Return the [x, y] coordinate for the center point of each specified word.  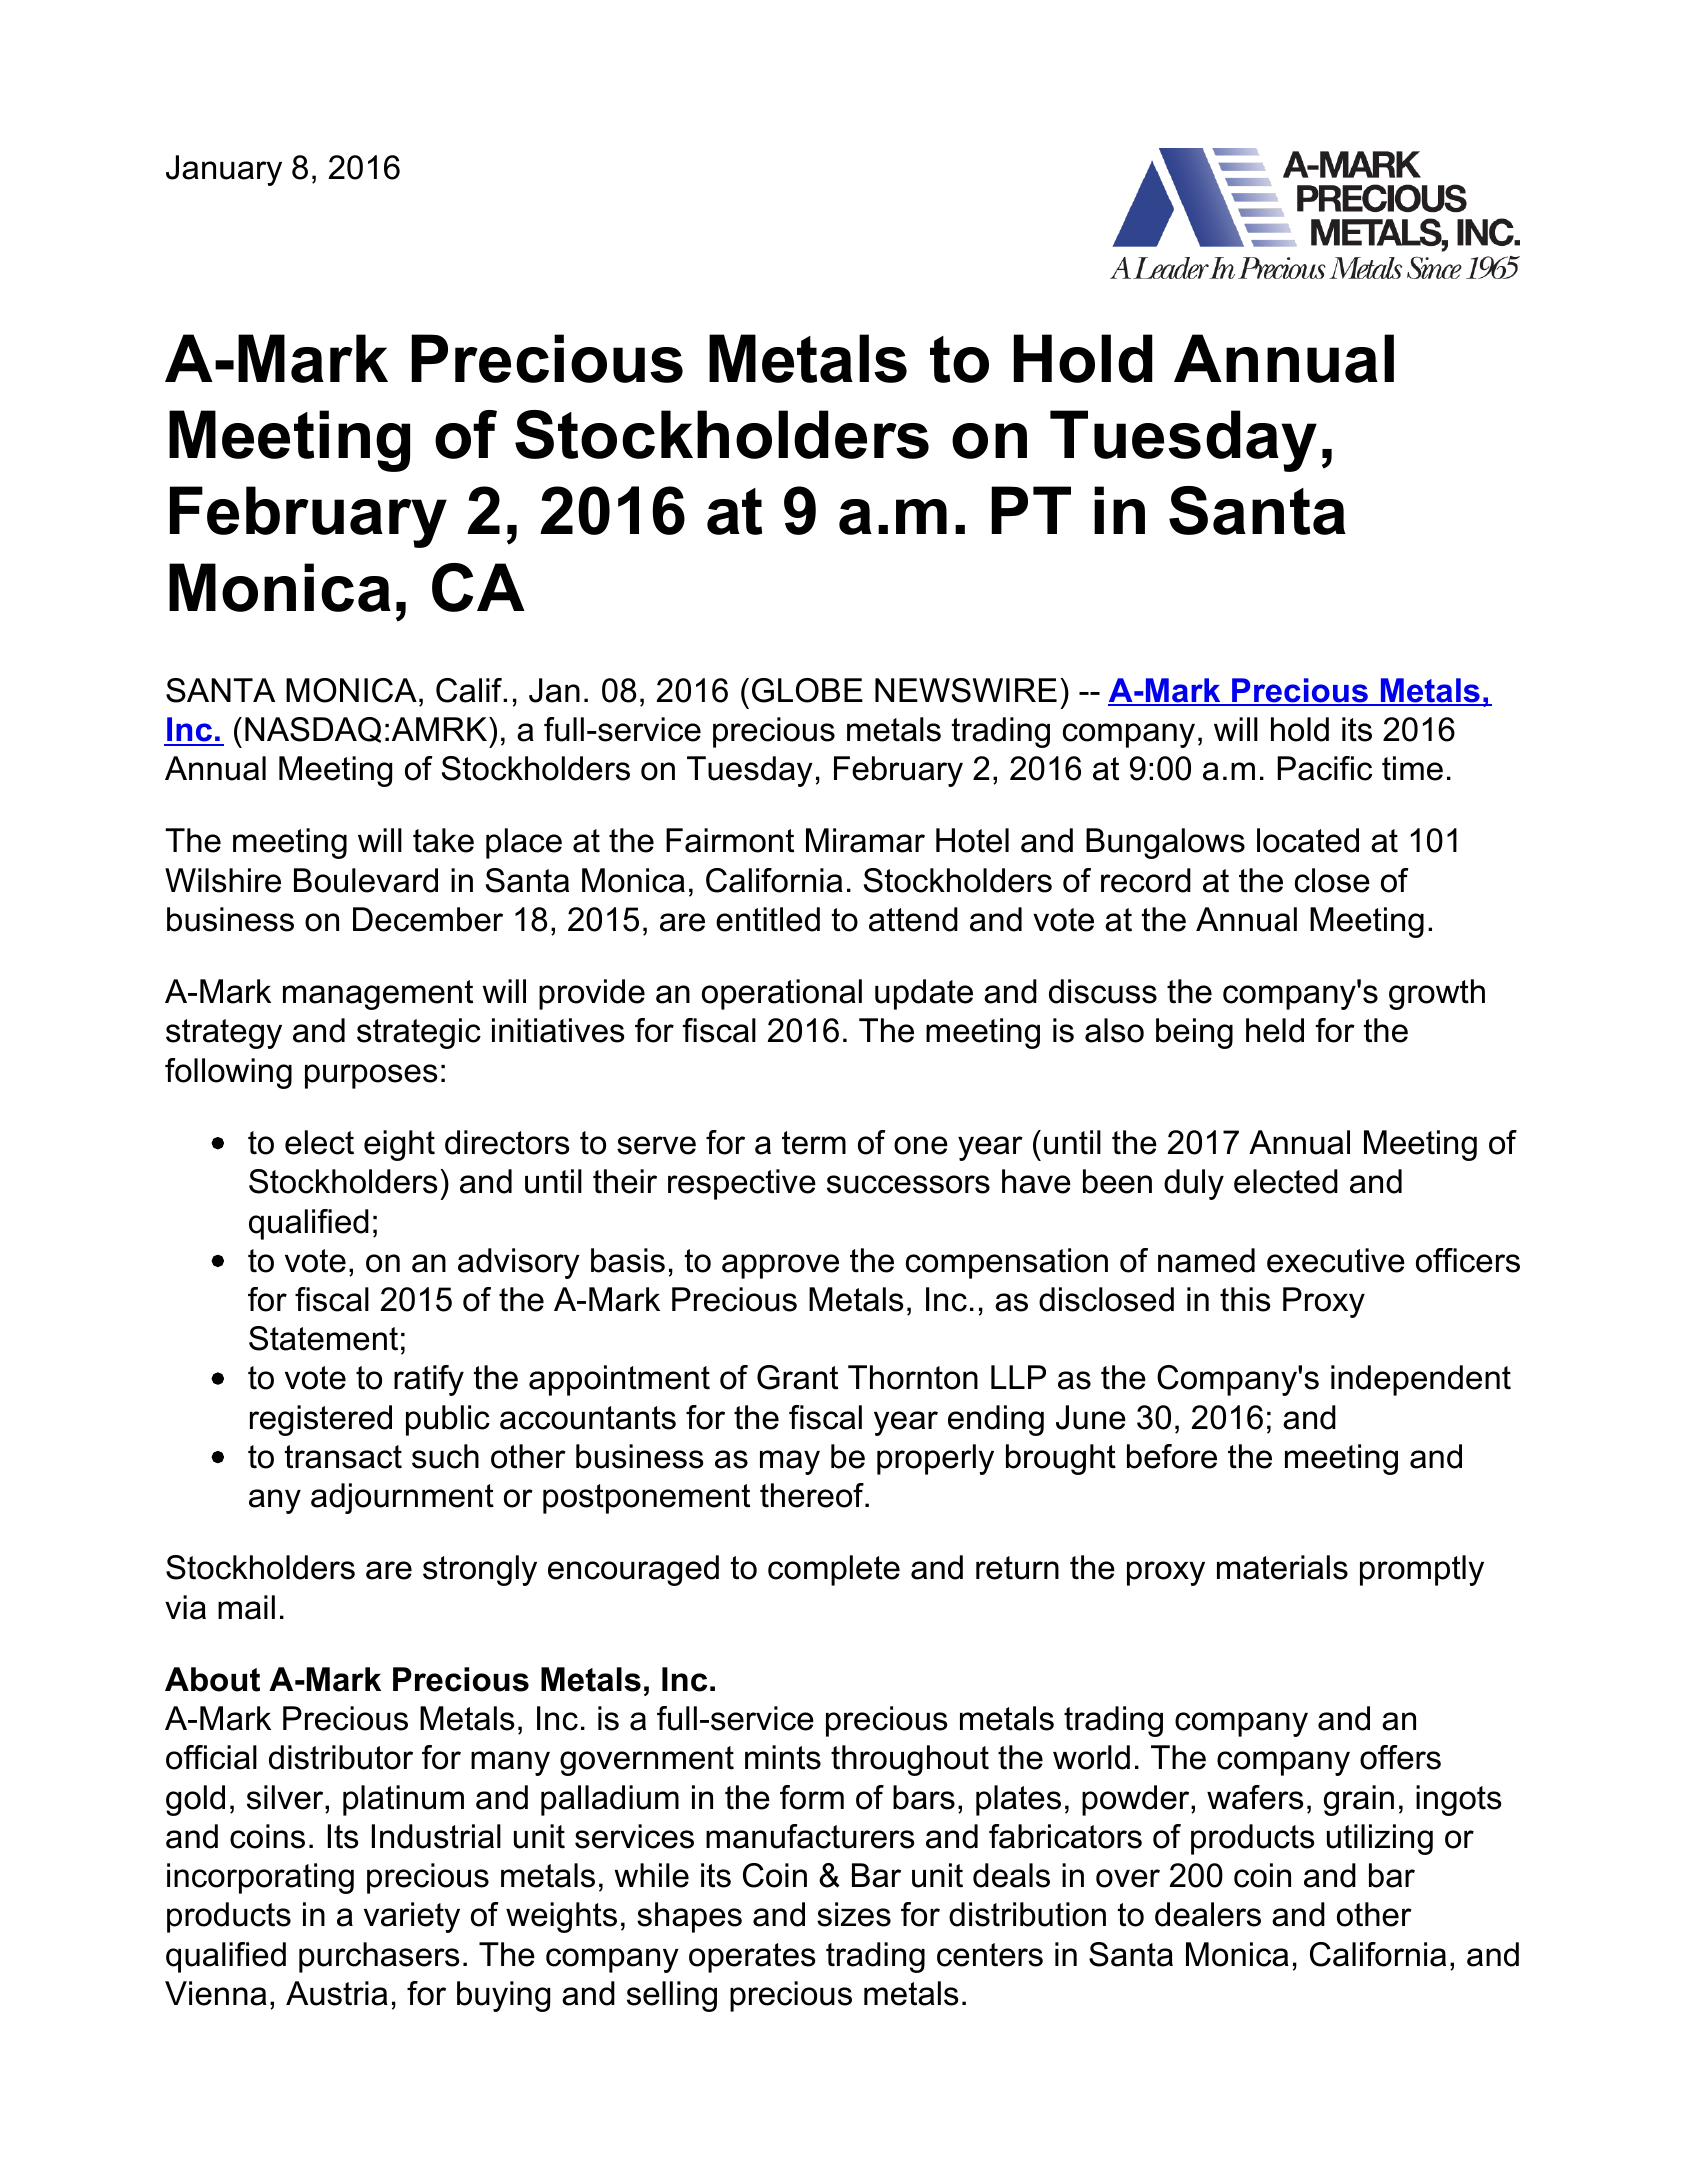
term [814, 1143]
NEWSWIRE [966, 690]
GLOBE [807, 690]
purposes [371, 1076]
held [1275, 1030]
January [224, 170]
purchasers [379, 1957]
